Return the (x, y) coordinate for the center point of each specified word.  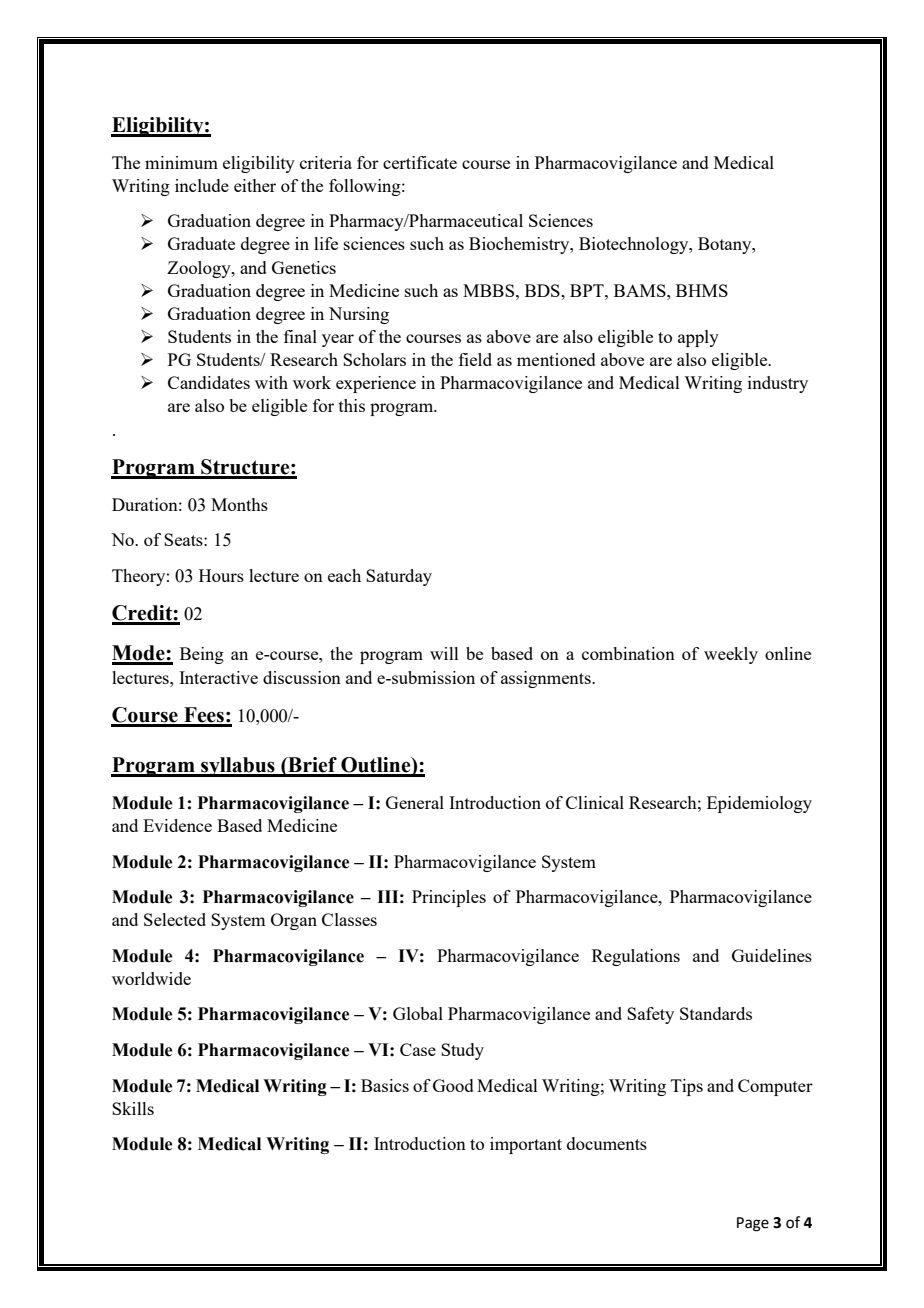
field (475, 359)
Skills (133, 1108)
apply (698, 338)
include (202, 185)
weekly (731, 655)
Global (418, 1013)
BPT (588, 290)
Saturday (399, 577)
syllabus (238, 767)
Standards (716, 1013)
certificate (420, 162)
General (415, 802)
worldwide (151, 978)
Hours (221, 575)
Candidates (209, 382)
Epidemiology (759, 804)
